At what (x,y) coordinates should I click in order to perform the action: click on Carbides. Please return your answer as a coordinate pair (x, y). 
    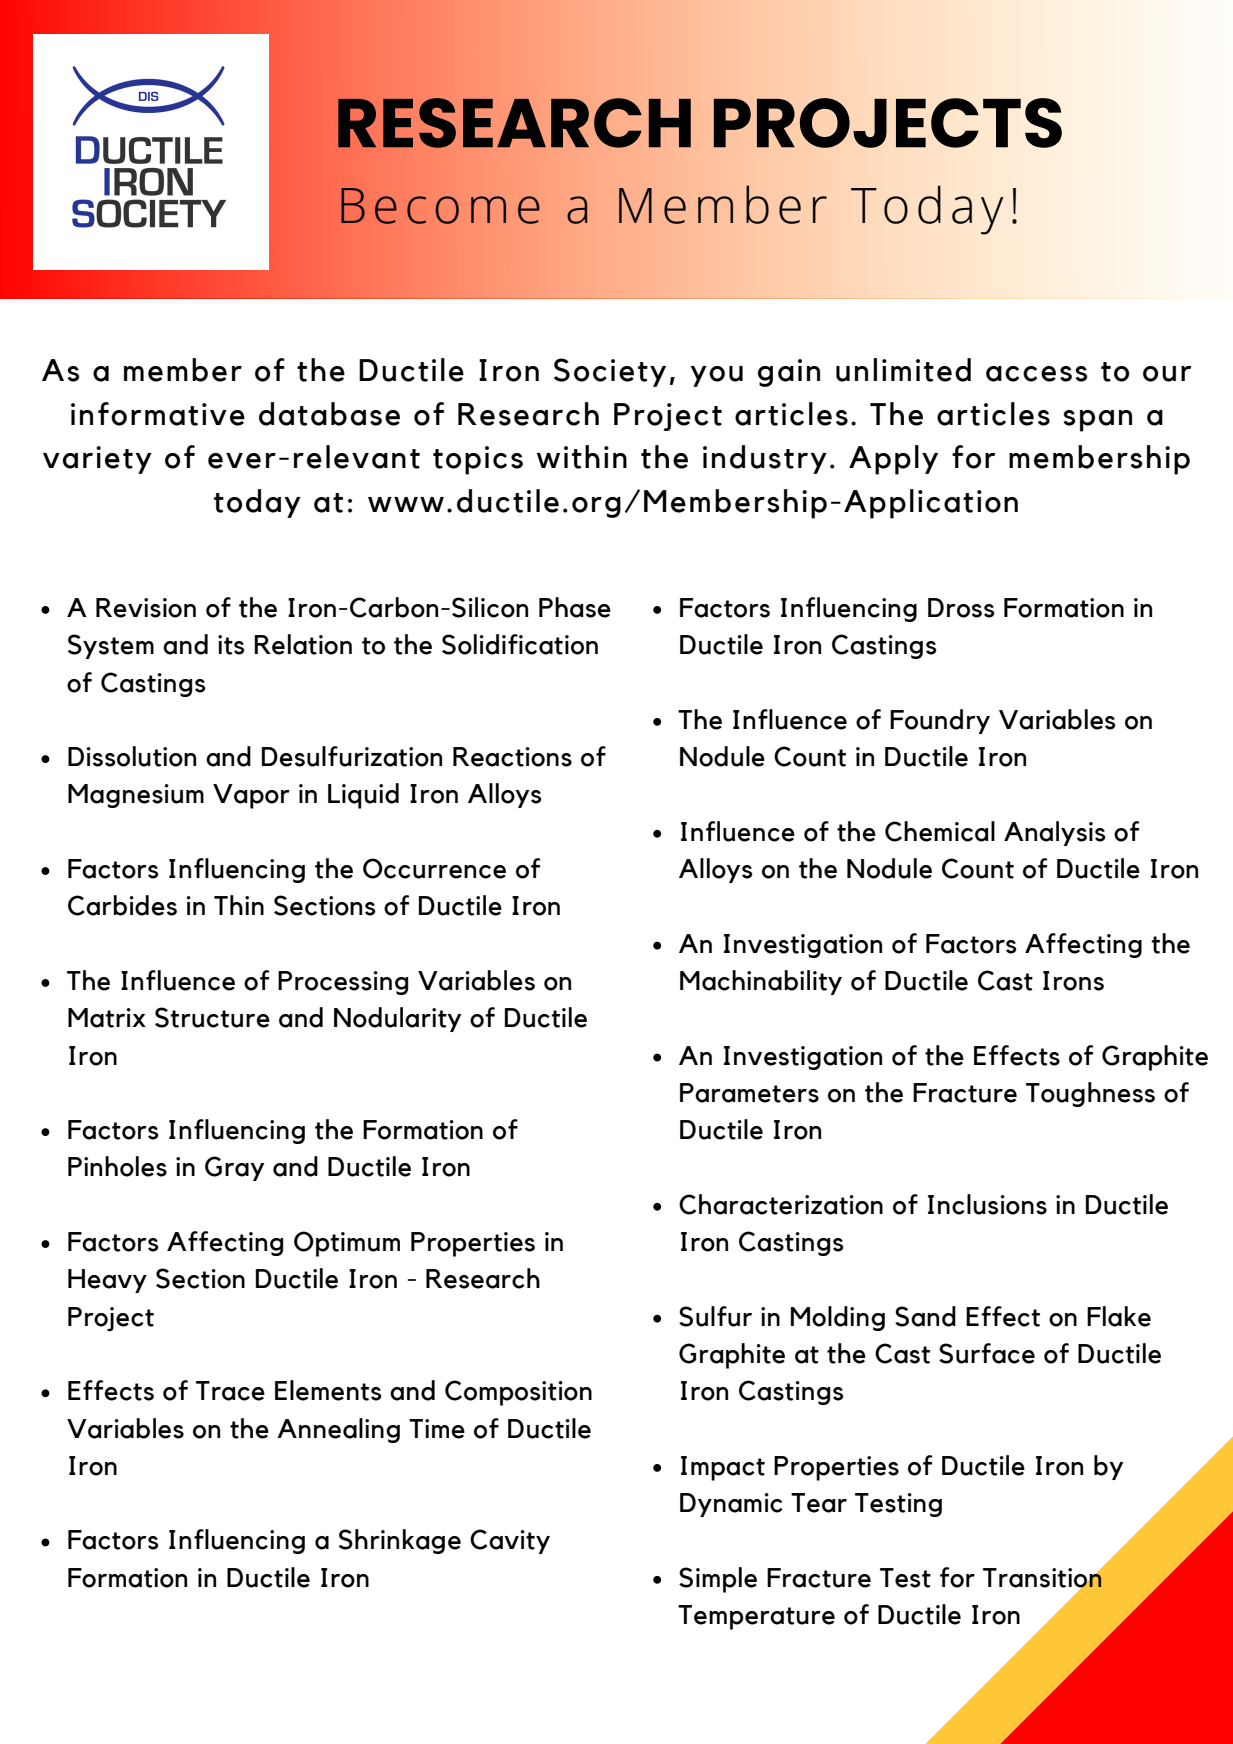
    Looking at the image, I should click on (122, 905).
